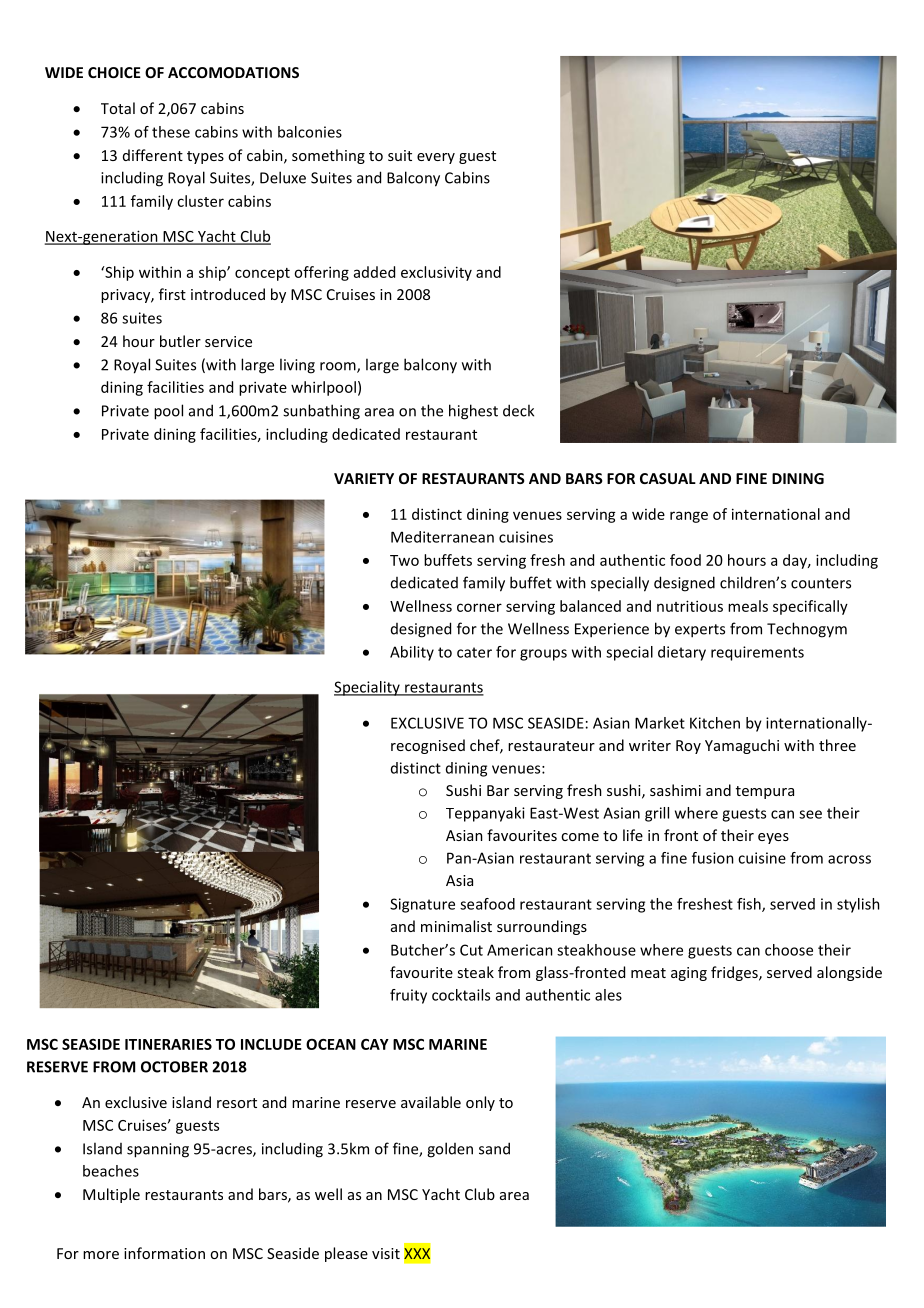  What do you see at coordinates (474, 652) in the screenshot?
I see `cater` at bounding box center [474, 652].
